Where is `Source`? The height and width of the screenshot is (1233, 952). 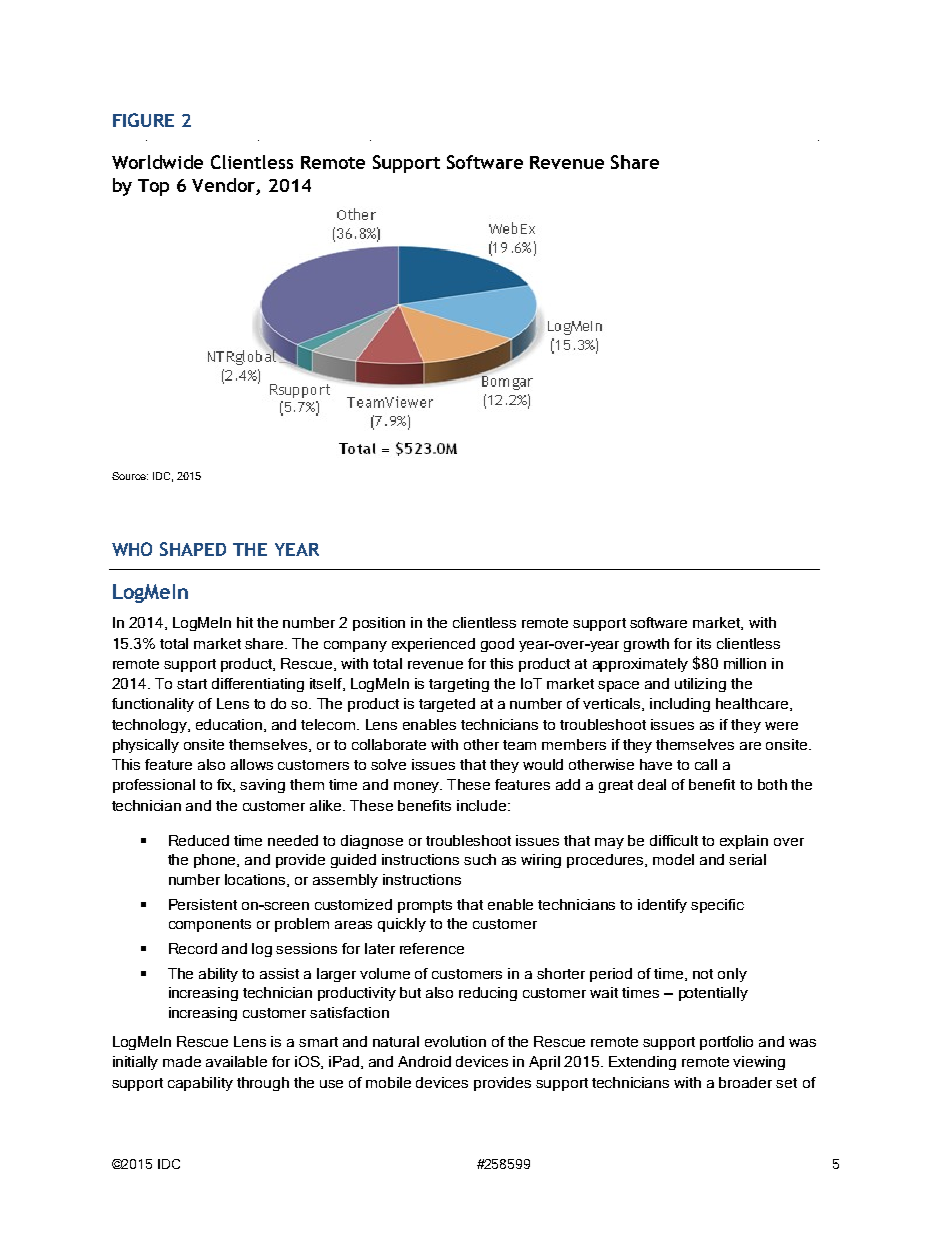
Source is located at coordinates (130, 476).
